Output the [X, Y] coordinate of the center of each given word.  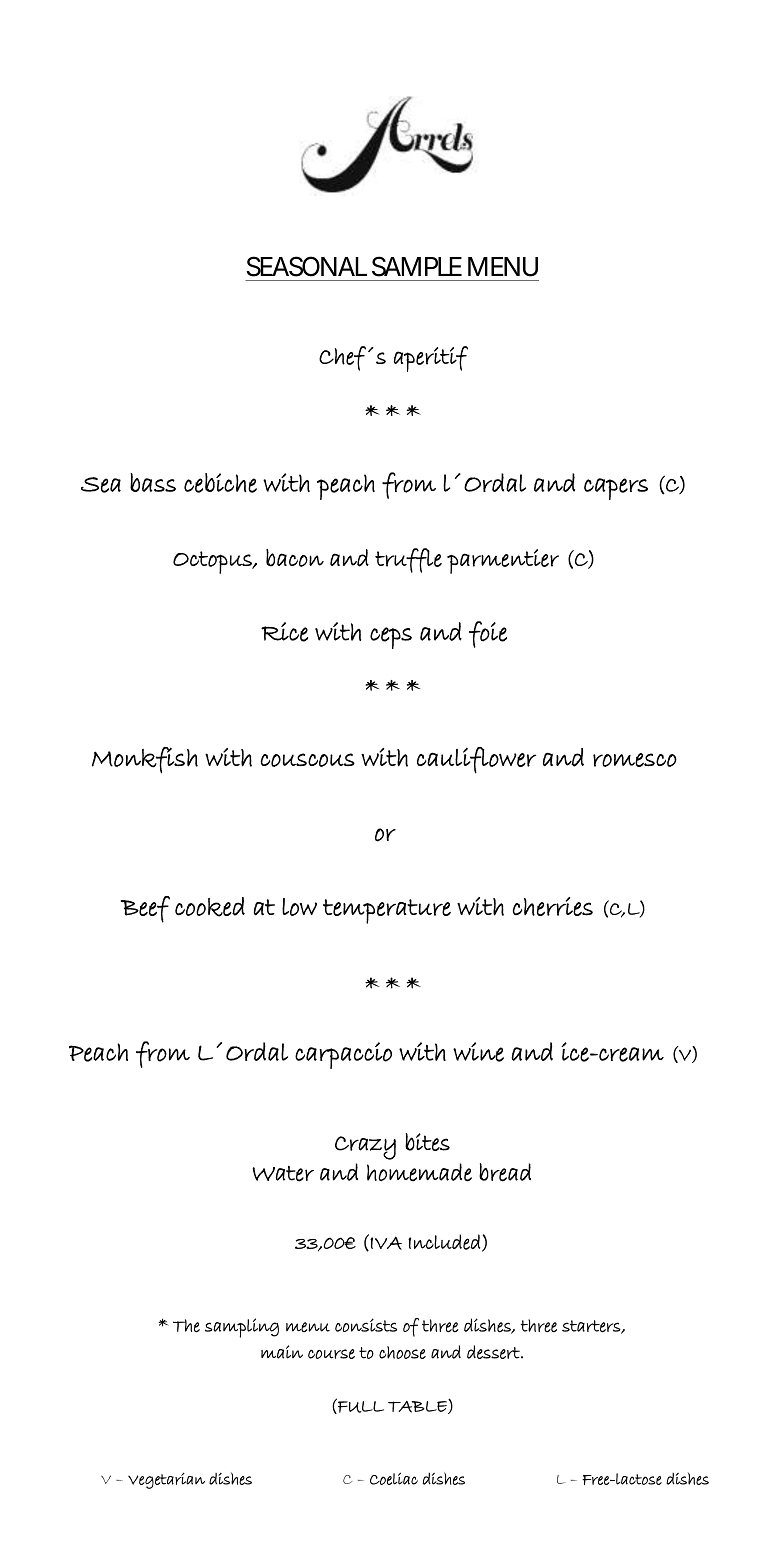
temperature [387, 911]
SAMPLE [417, 266]
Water [283, 1174]
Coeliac [394, 1478]
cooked [210, 907]
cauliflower [476, 760]
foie [488, 634]
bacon [295, 558]
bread [505, 1172]
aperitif [431, 359]
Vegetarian [166, 1480]
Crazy [365, 1148]
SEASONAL [307, 266]
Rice [284, 632]
